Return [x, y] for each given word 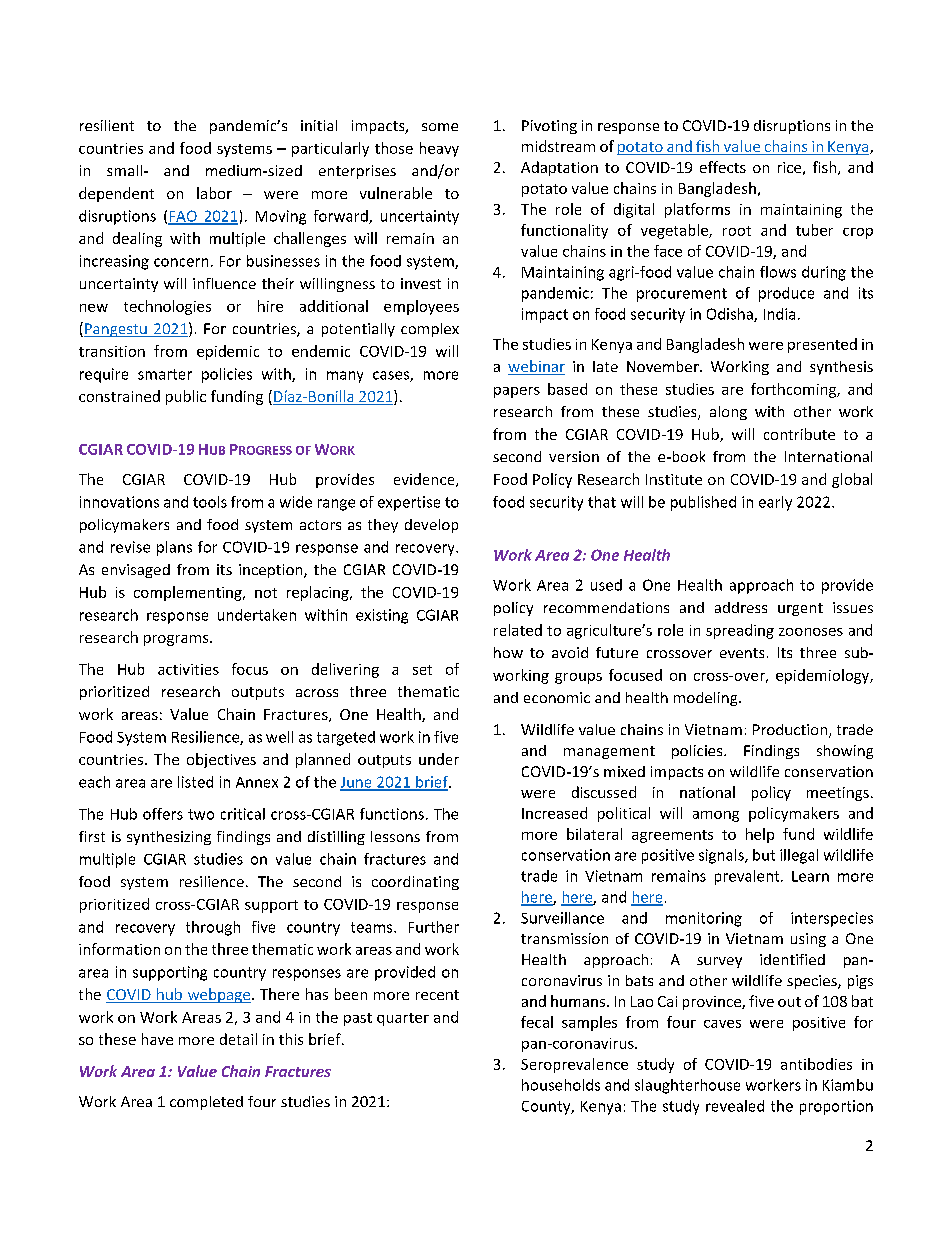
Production [790, 729]
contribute [799, 434]
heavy [439, 149]
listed [195, 782]
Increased [554, 813]
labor [214, 193]
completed [206, 1103]
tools [210, 502]
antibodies [816, 1064]
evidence [425, 480]
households [561, 1085]
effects [723, 167]
